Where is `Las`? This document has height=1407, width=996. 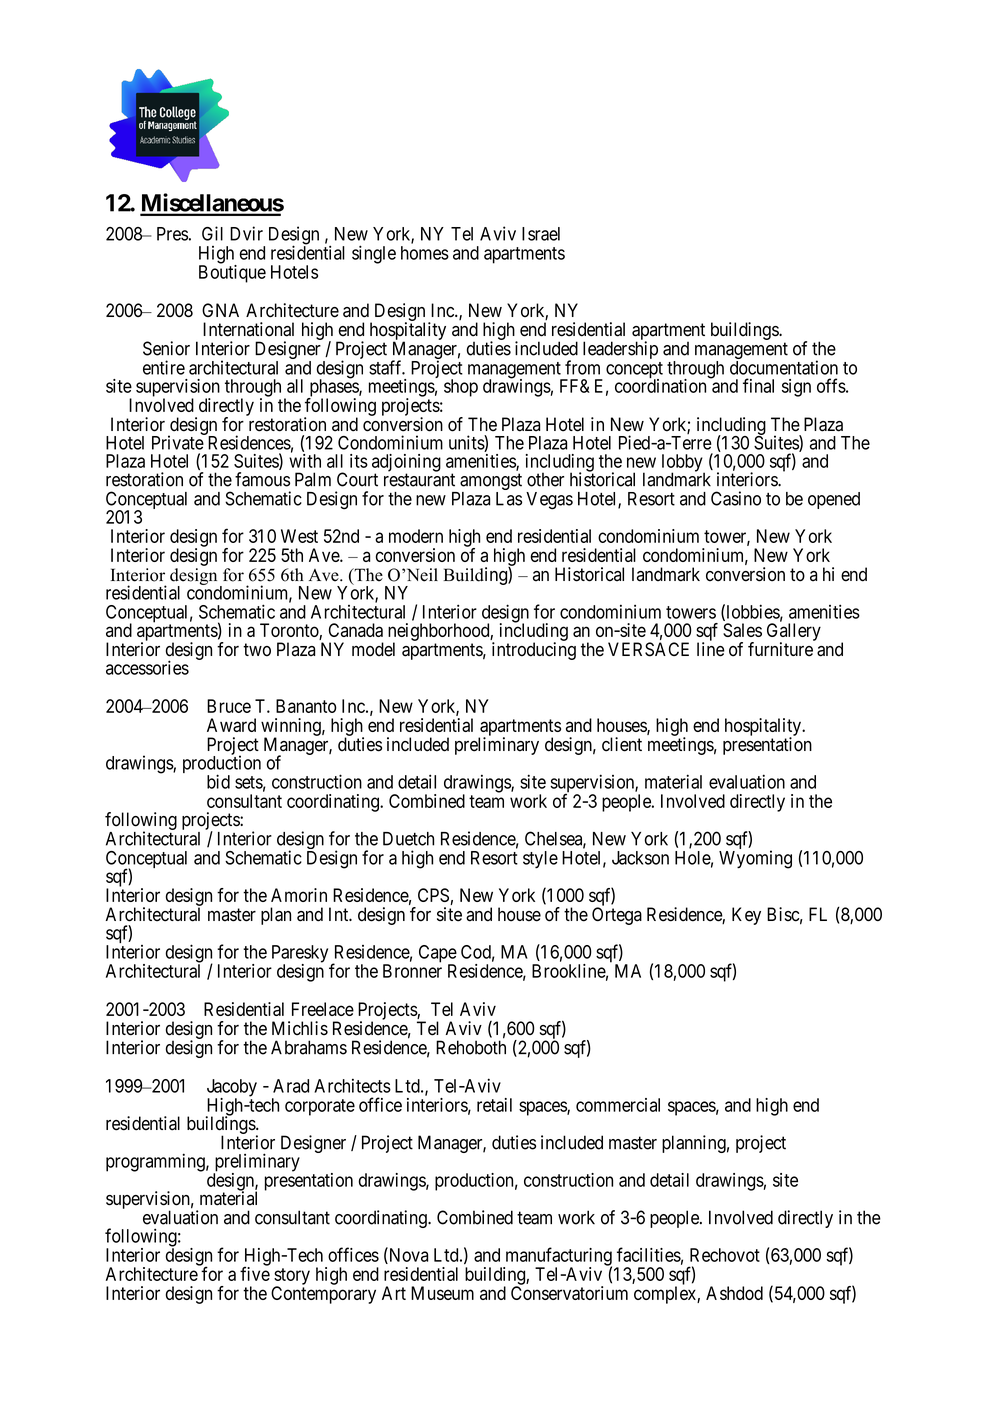
Las is located at coordinates (509, 499).
